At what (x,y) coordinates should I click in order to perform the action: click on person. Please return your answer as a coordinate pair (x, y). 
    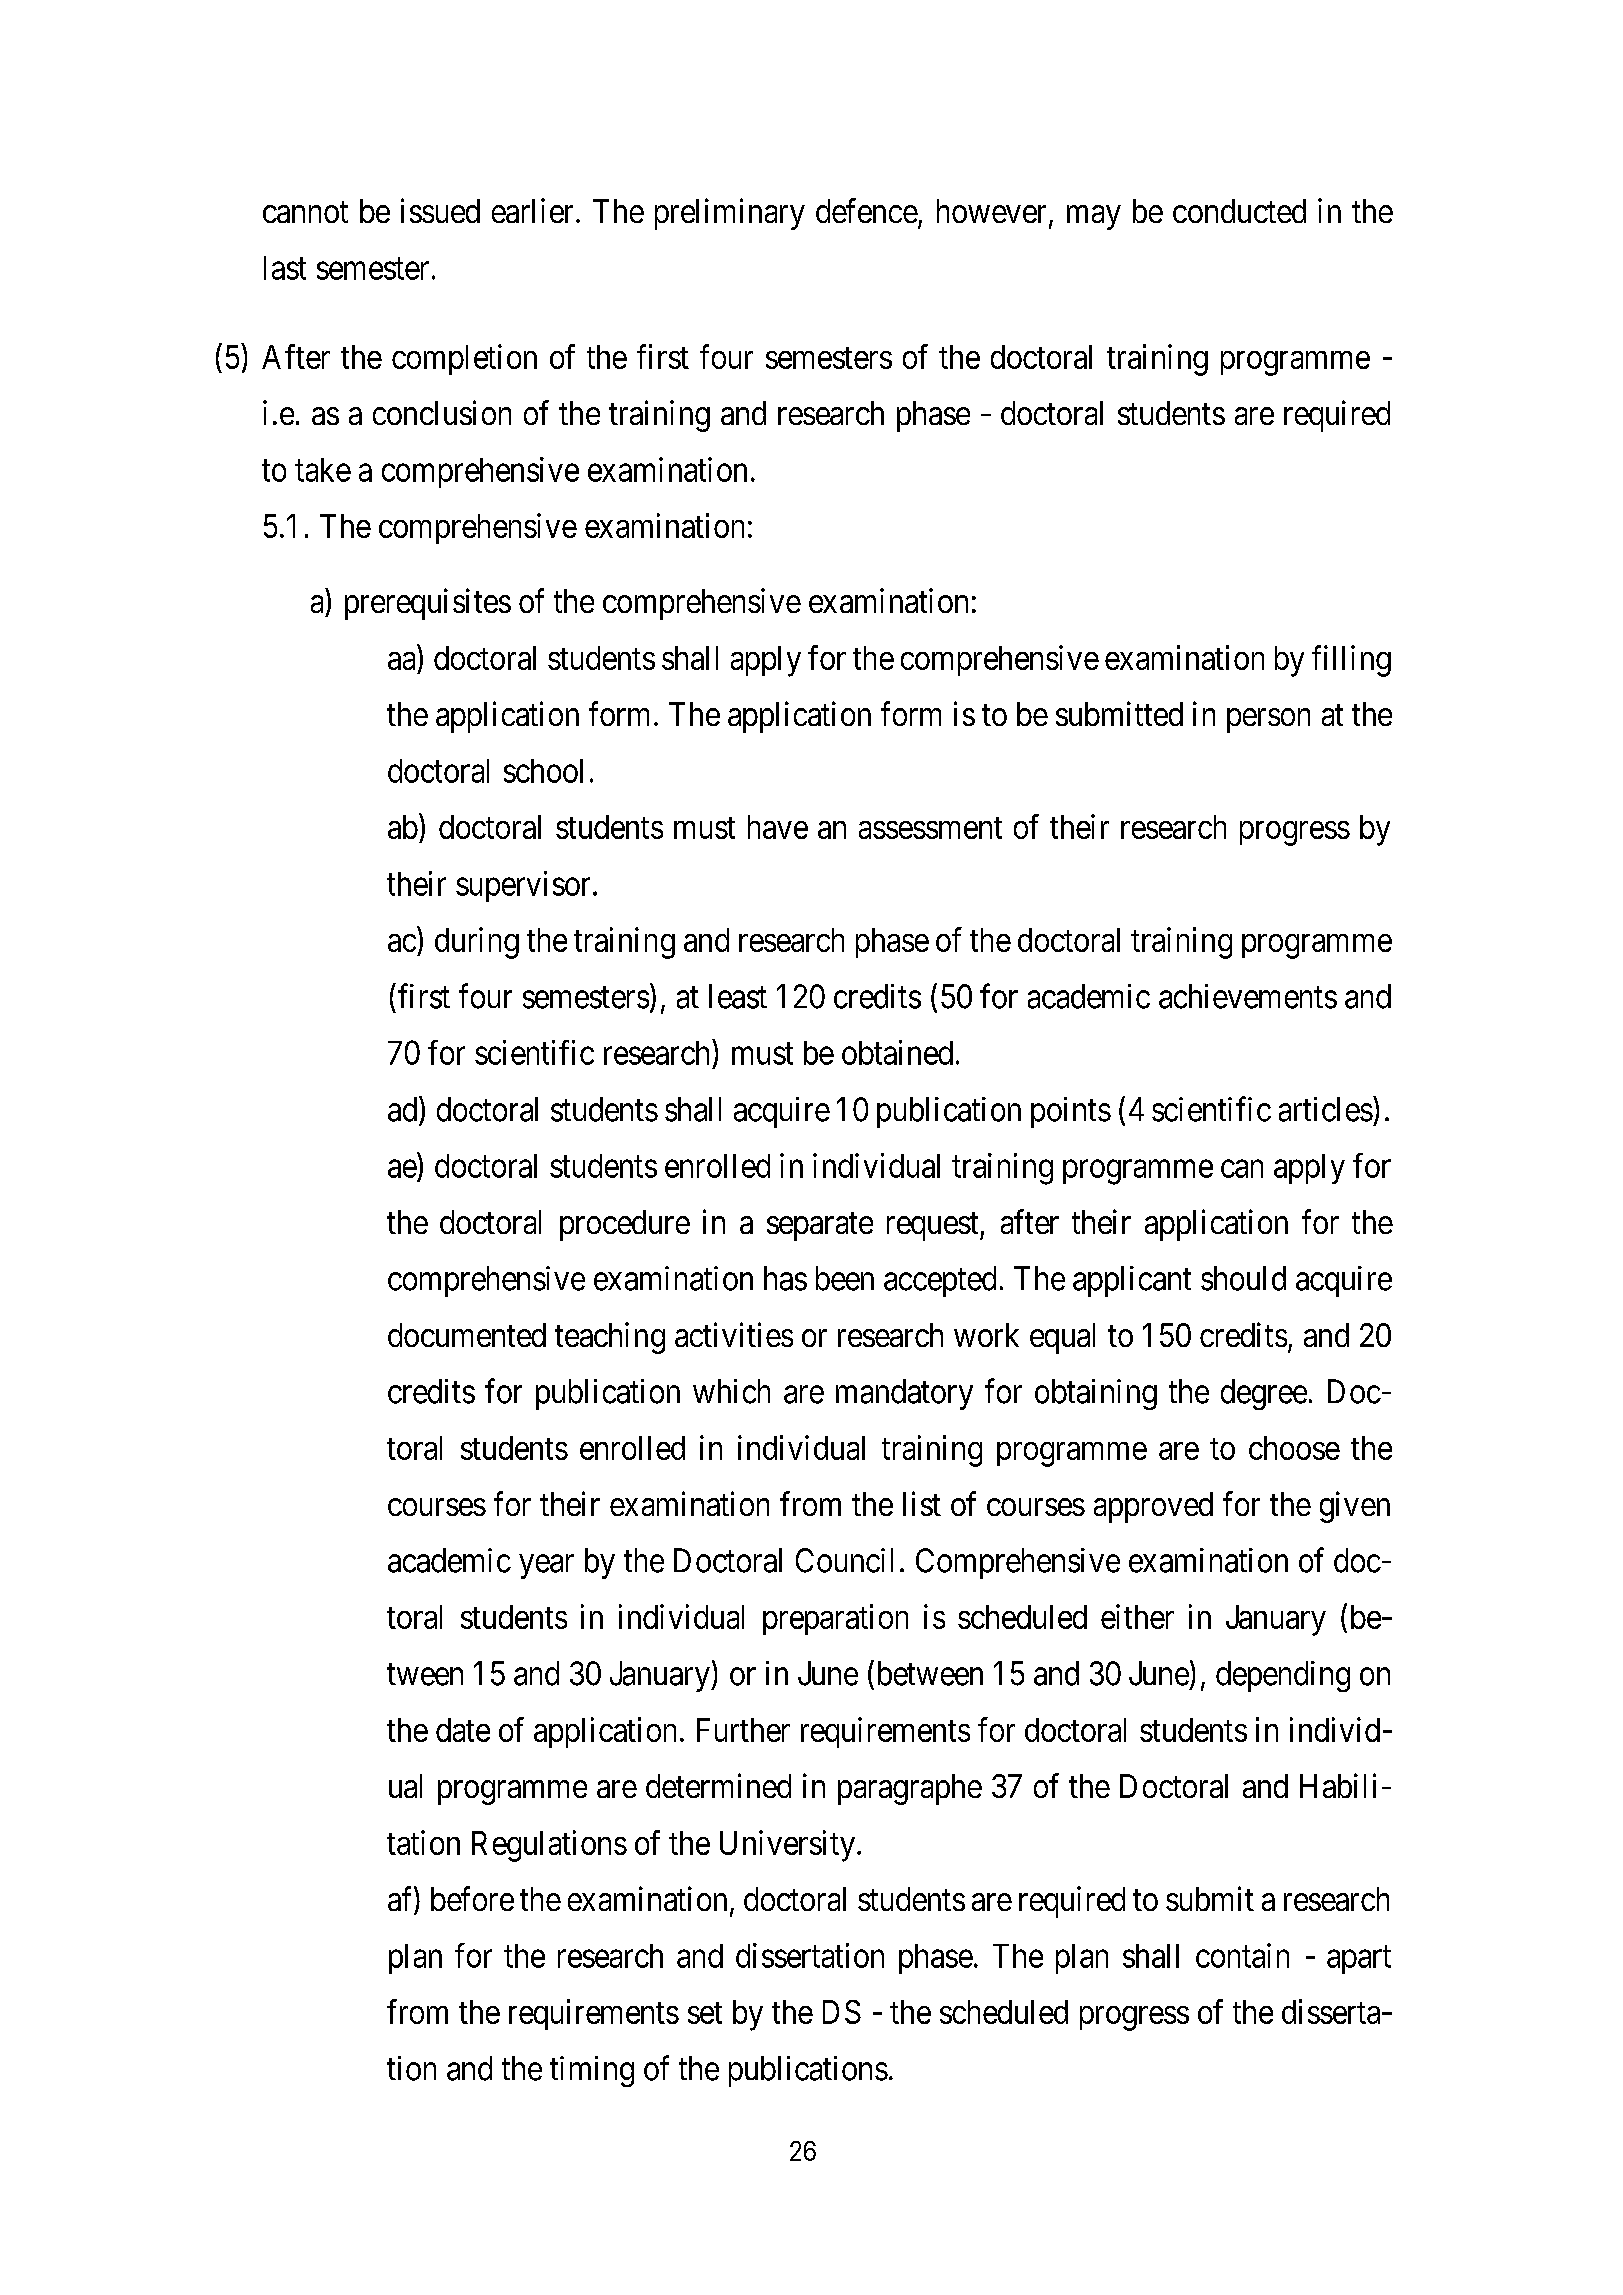
    Looking at the image, I should click on (1268, 720).
